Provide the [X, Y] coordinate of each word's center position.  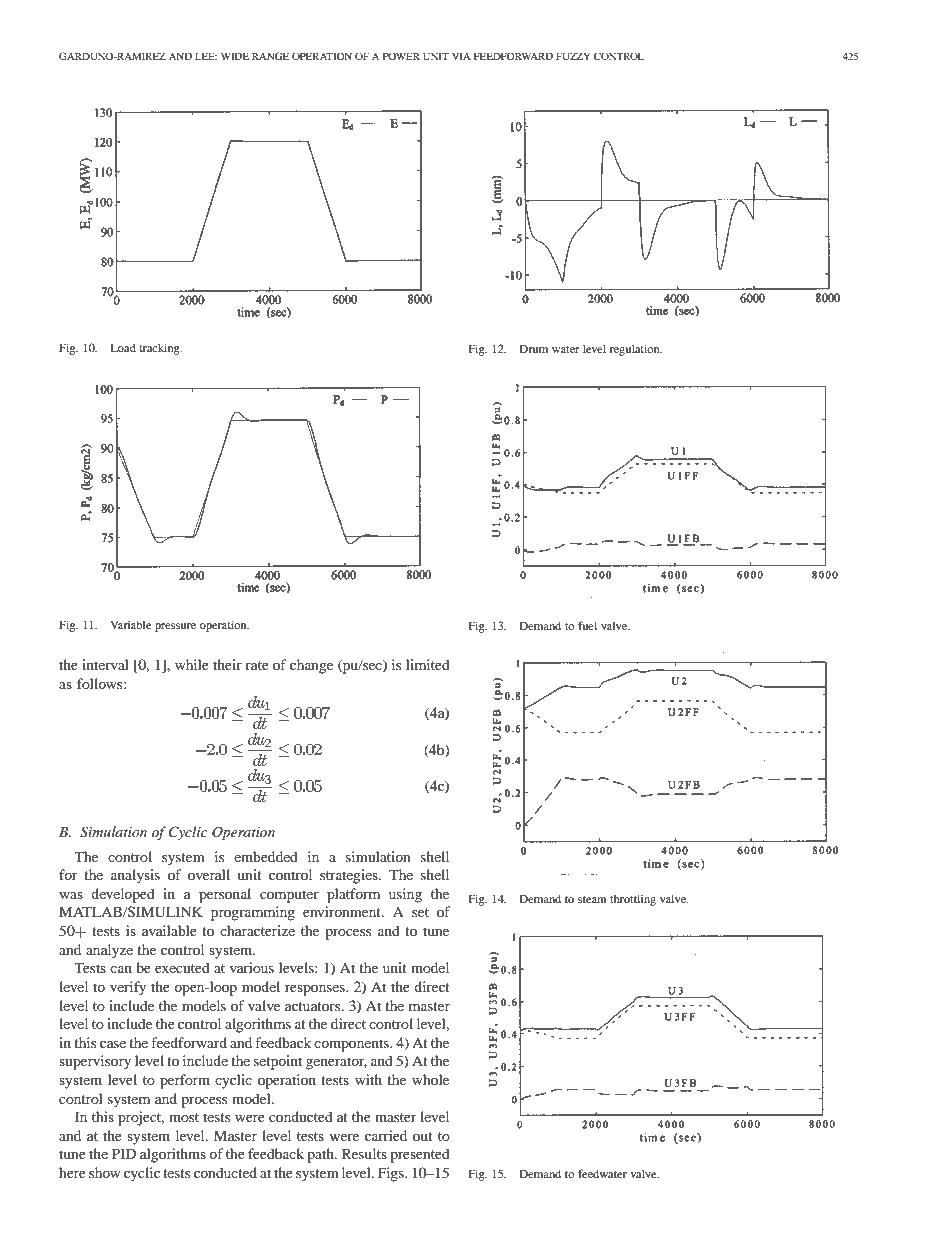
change [311, 666]
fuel [587, 625]
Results [364, 1153]
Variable [131, 624]
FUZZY [573, 56]
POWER [401, 56]
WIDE [235, 56]
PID [124, 1153]
